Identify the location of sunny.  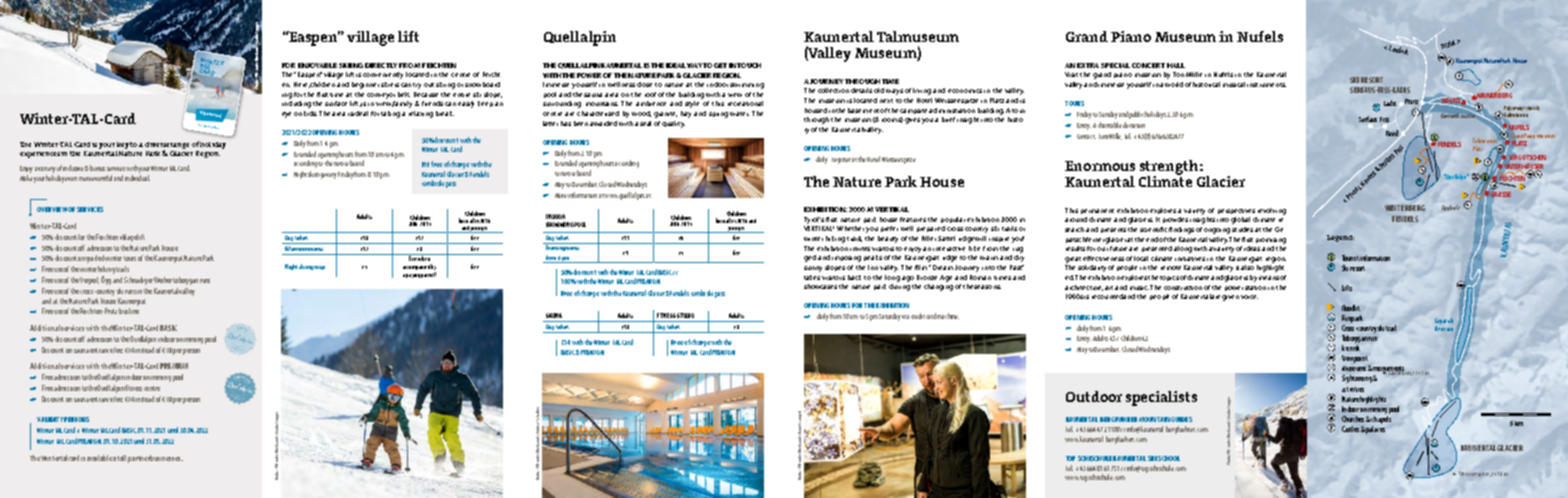
(813, 269).
